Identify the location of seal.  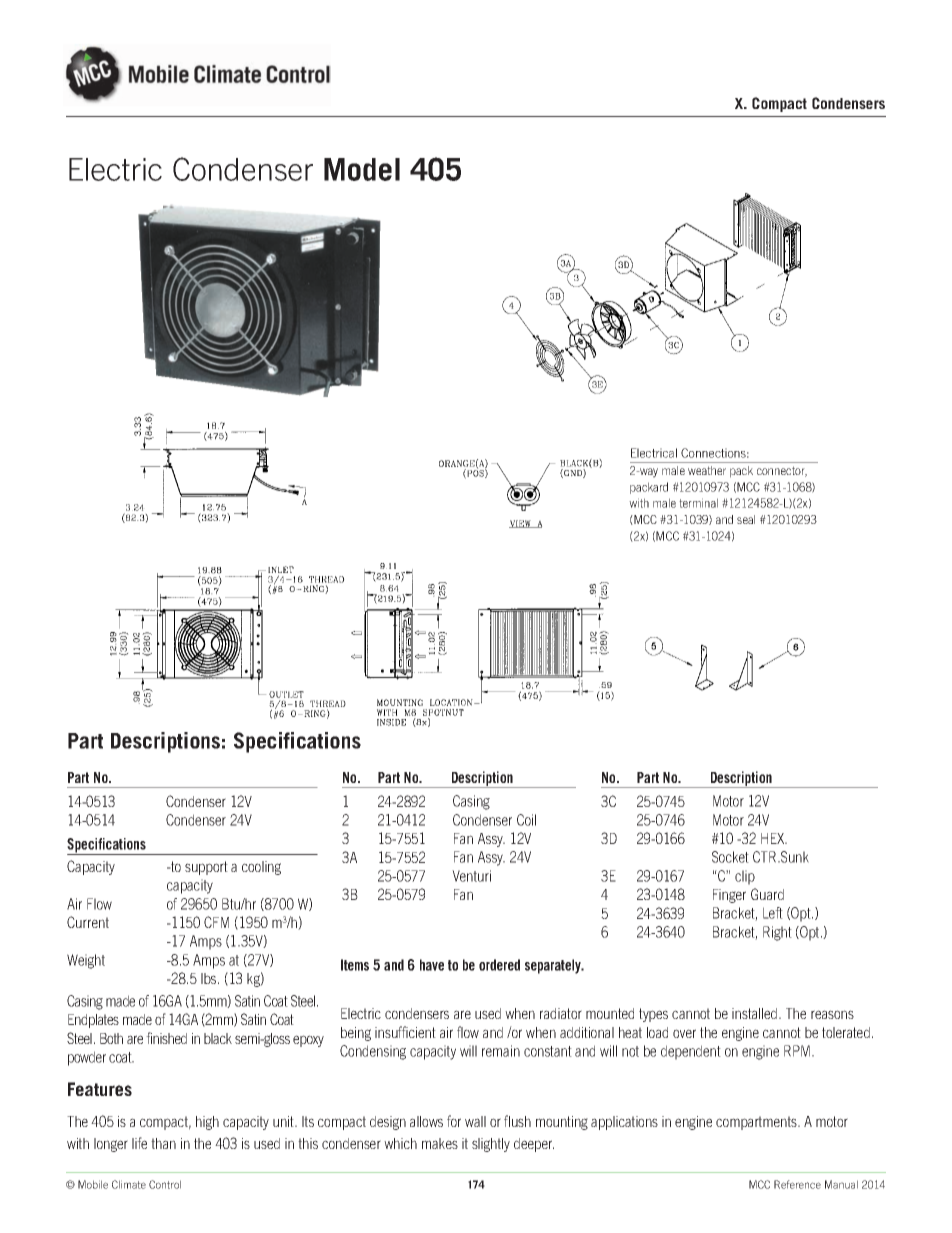
(746, 519).
